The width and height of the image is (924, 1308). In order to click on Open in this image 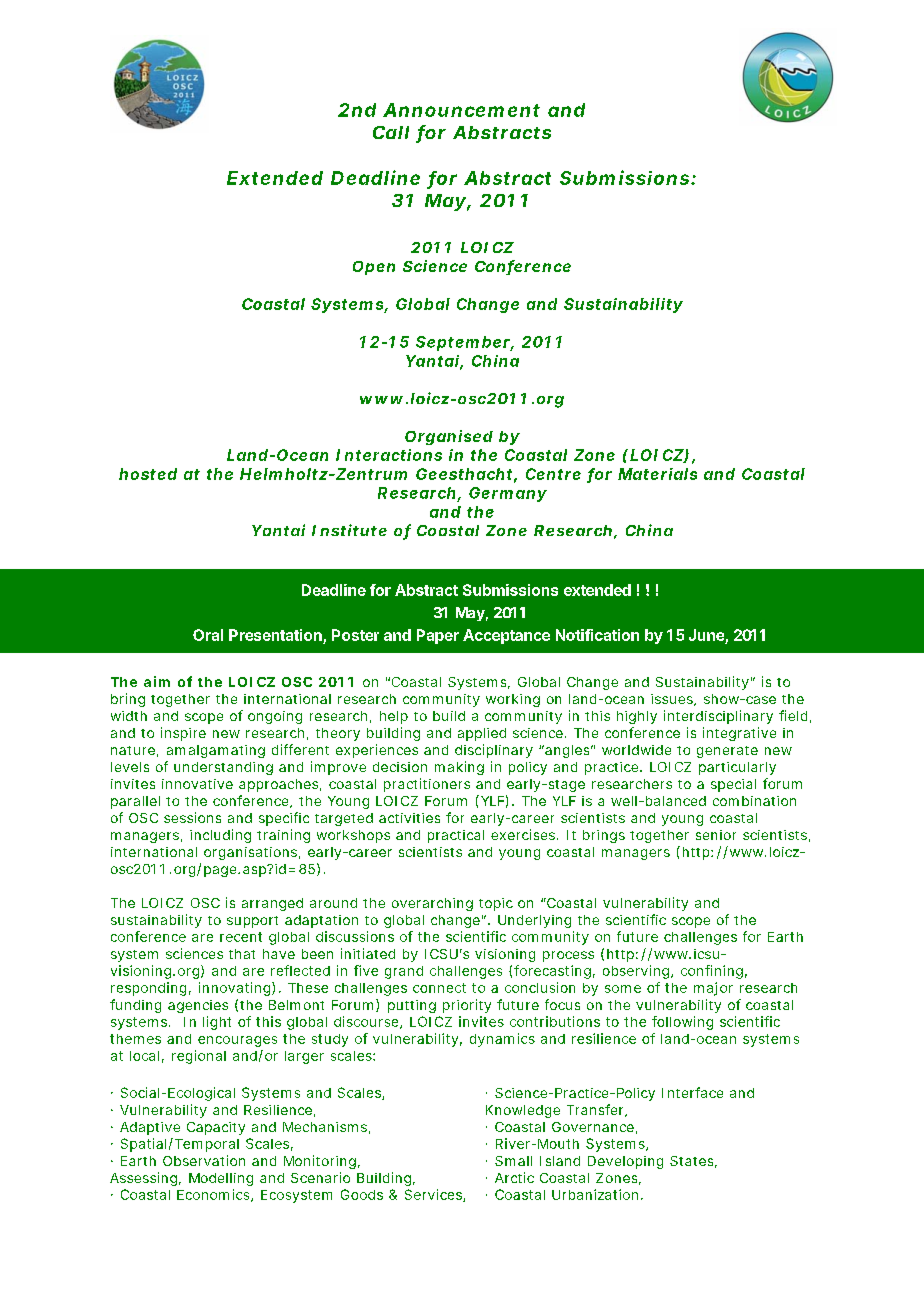, I will do `click(374, 268)`.
